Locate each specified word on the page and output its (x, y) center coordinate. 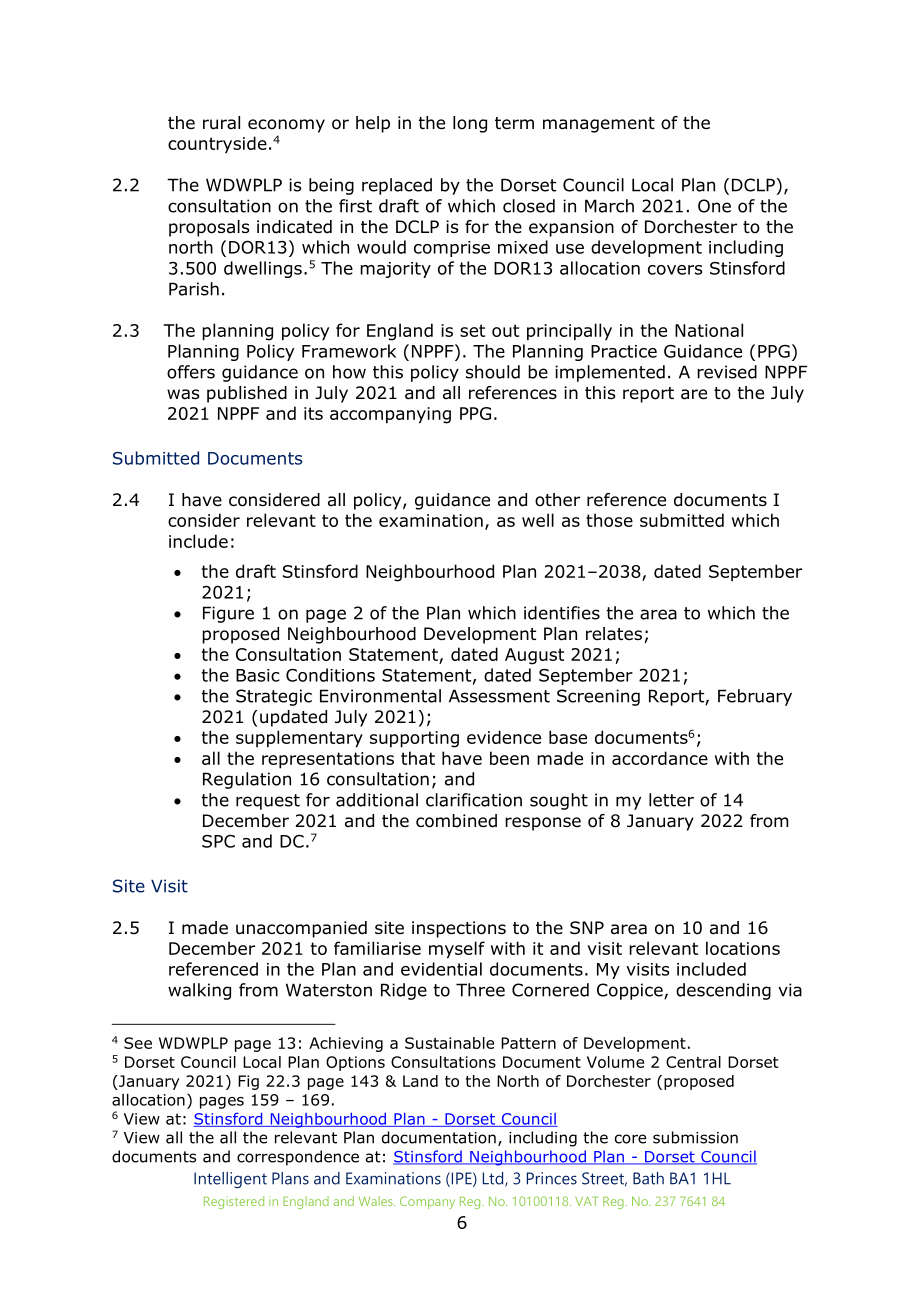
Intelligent (230, 1180)
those (609, 520)
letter (671, 800)
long (470, 124)
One (714, 206)
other (557, 500)
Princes (552, 1178)
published (247, 394)
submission (695, 1137)
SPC (218, 841)
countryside (217, 145)
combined (456, 821)
